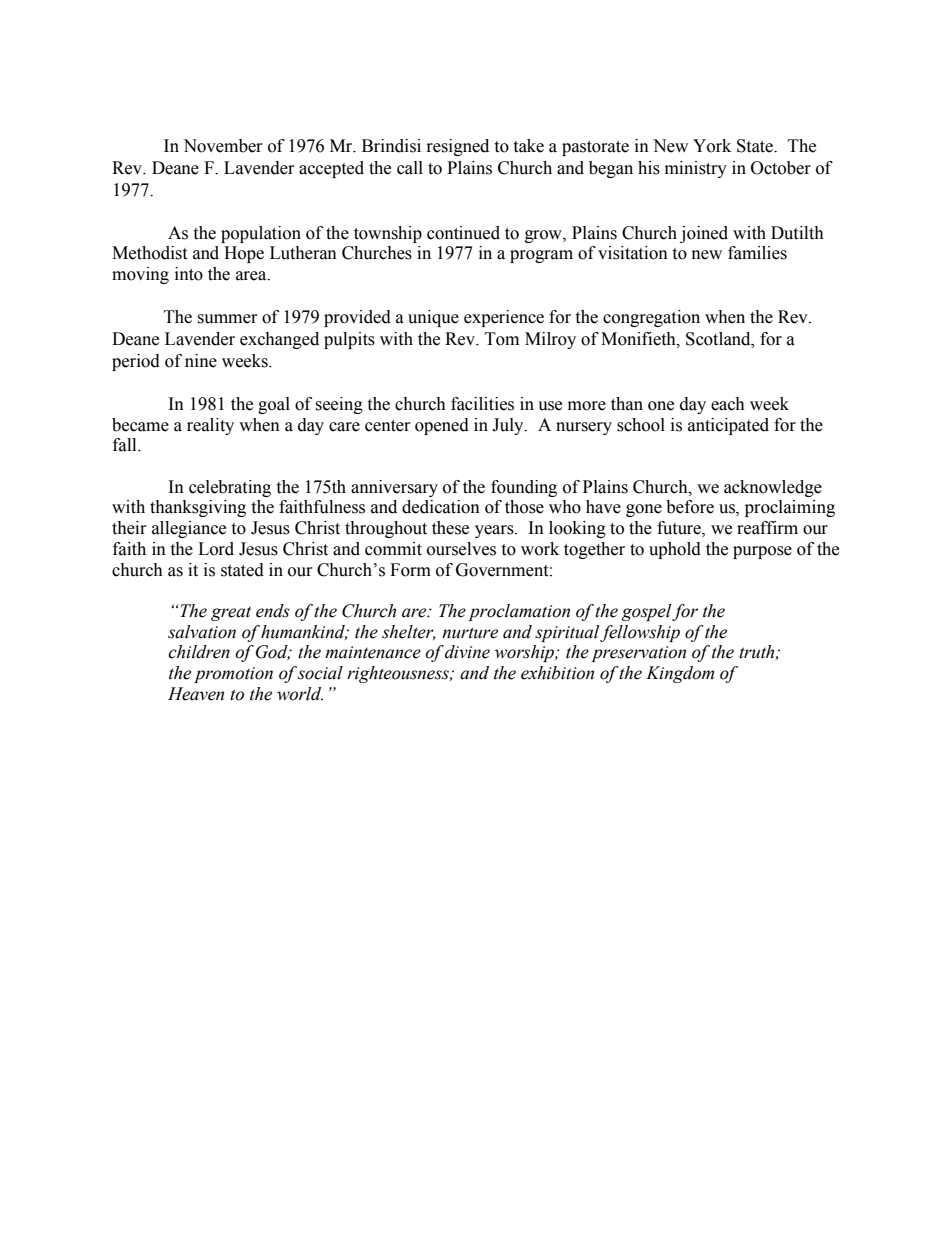 The width and height of the image is (952, 1233). What do you see at coordinates (467, 652) in the image?
I see `divine` at bounding box center [467, 652].
